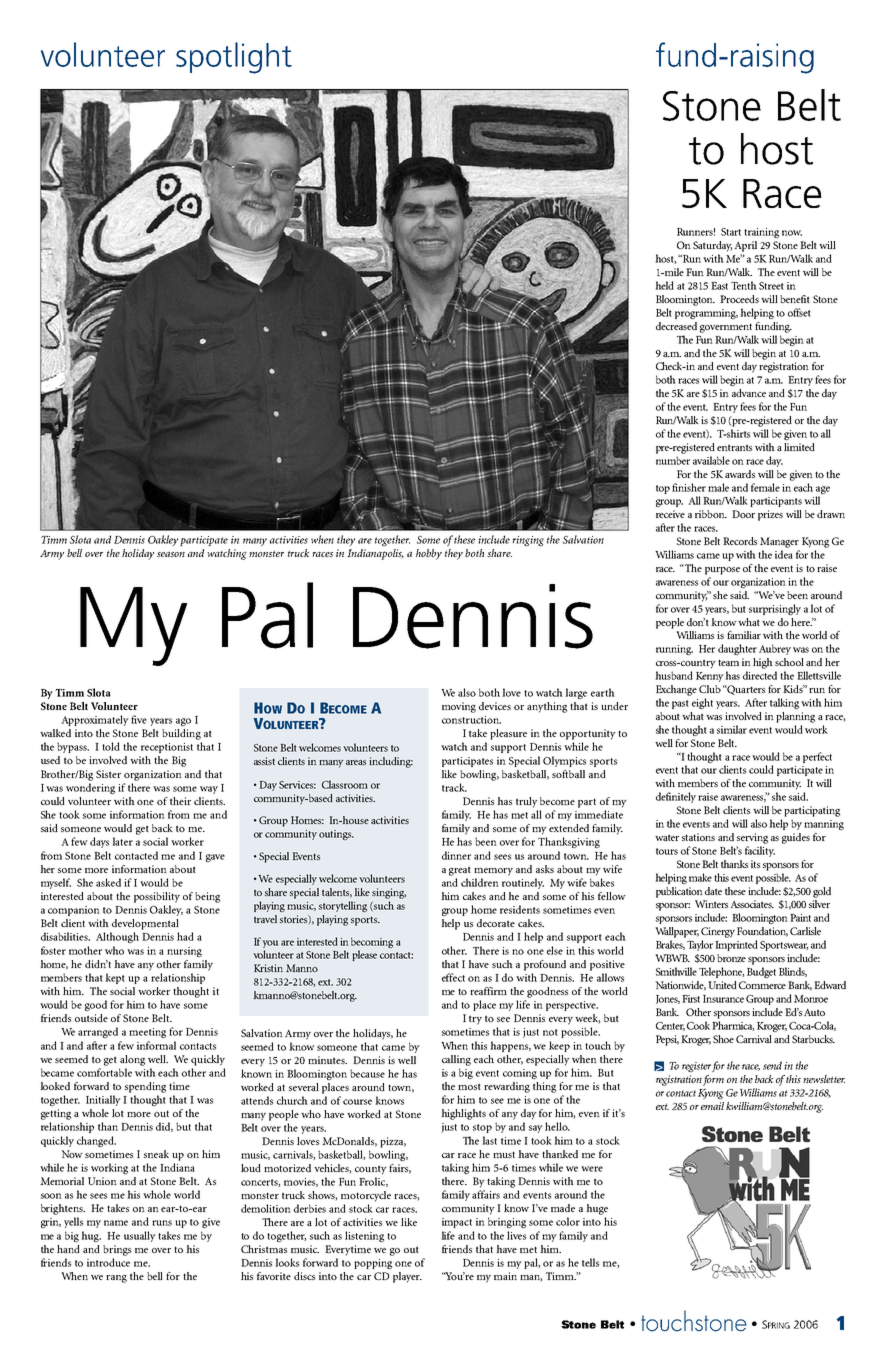 This page has width=887, height=1372. What do you see at coordinates (171, 554) in the page?
I see `season` at bounding box center [171, 554].
